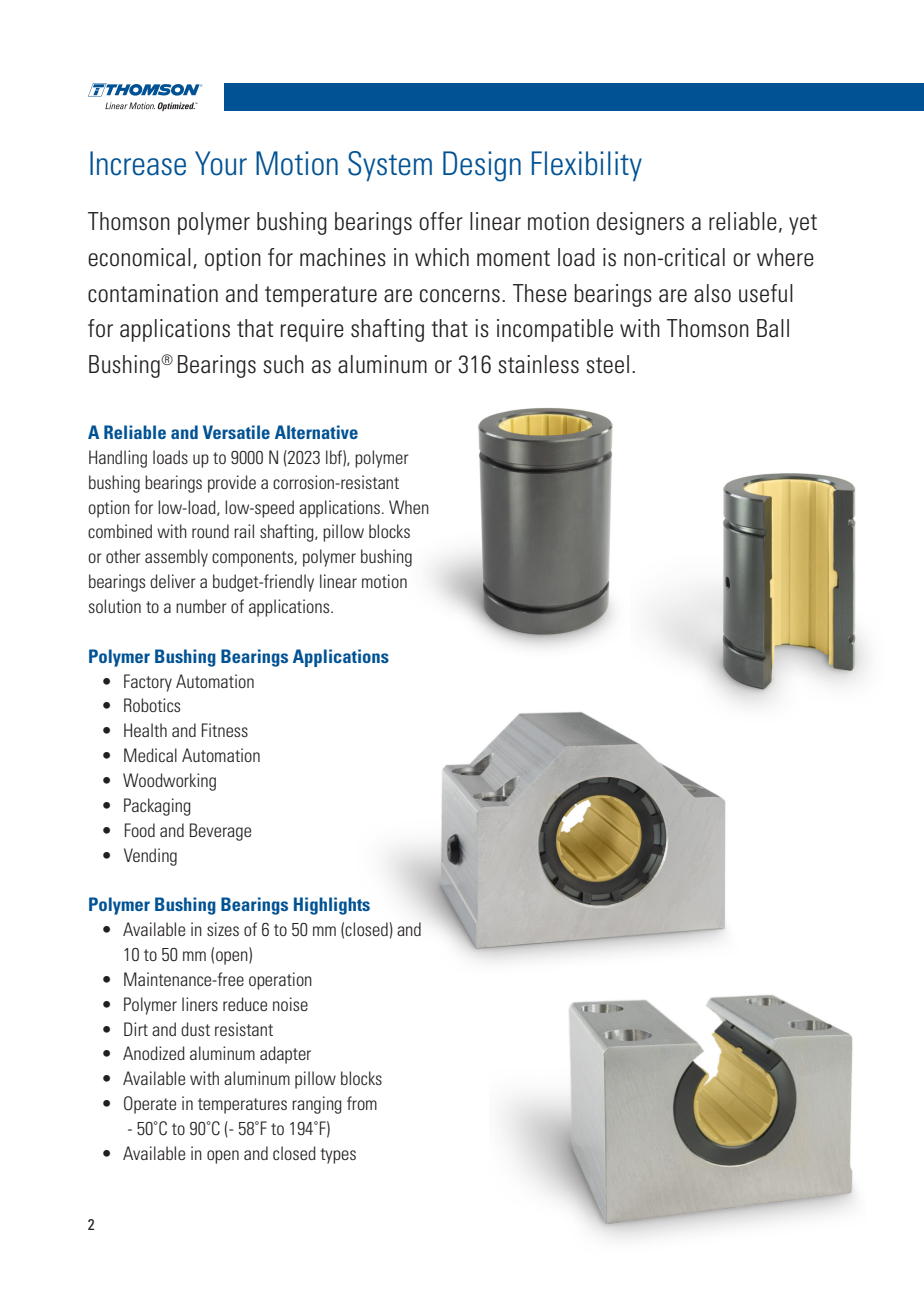 This image has width=924, height=1308. Describe the element at coordinates (338, 1156) in the image. I see `types` at that location.
